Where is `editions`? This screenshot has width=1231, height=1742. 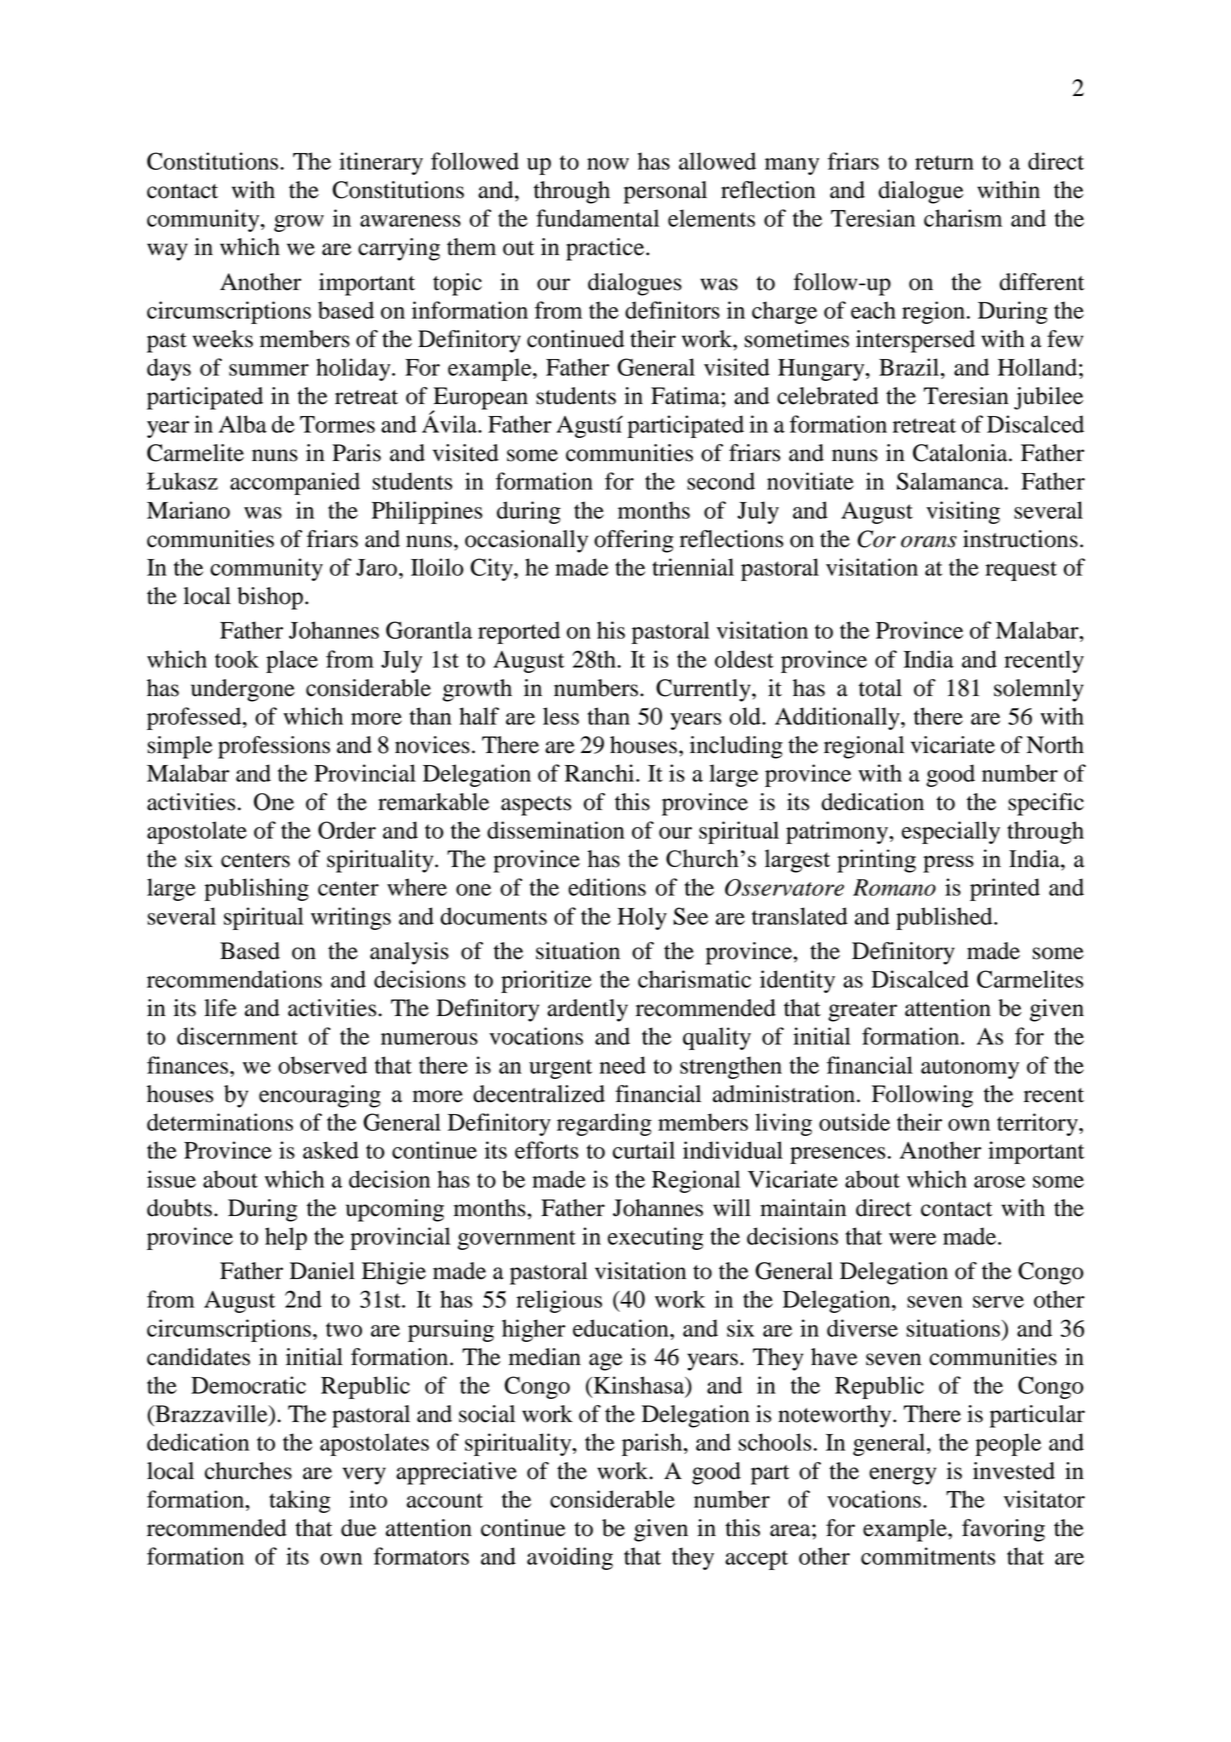
editions is located at coordinates (607, 887).
